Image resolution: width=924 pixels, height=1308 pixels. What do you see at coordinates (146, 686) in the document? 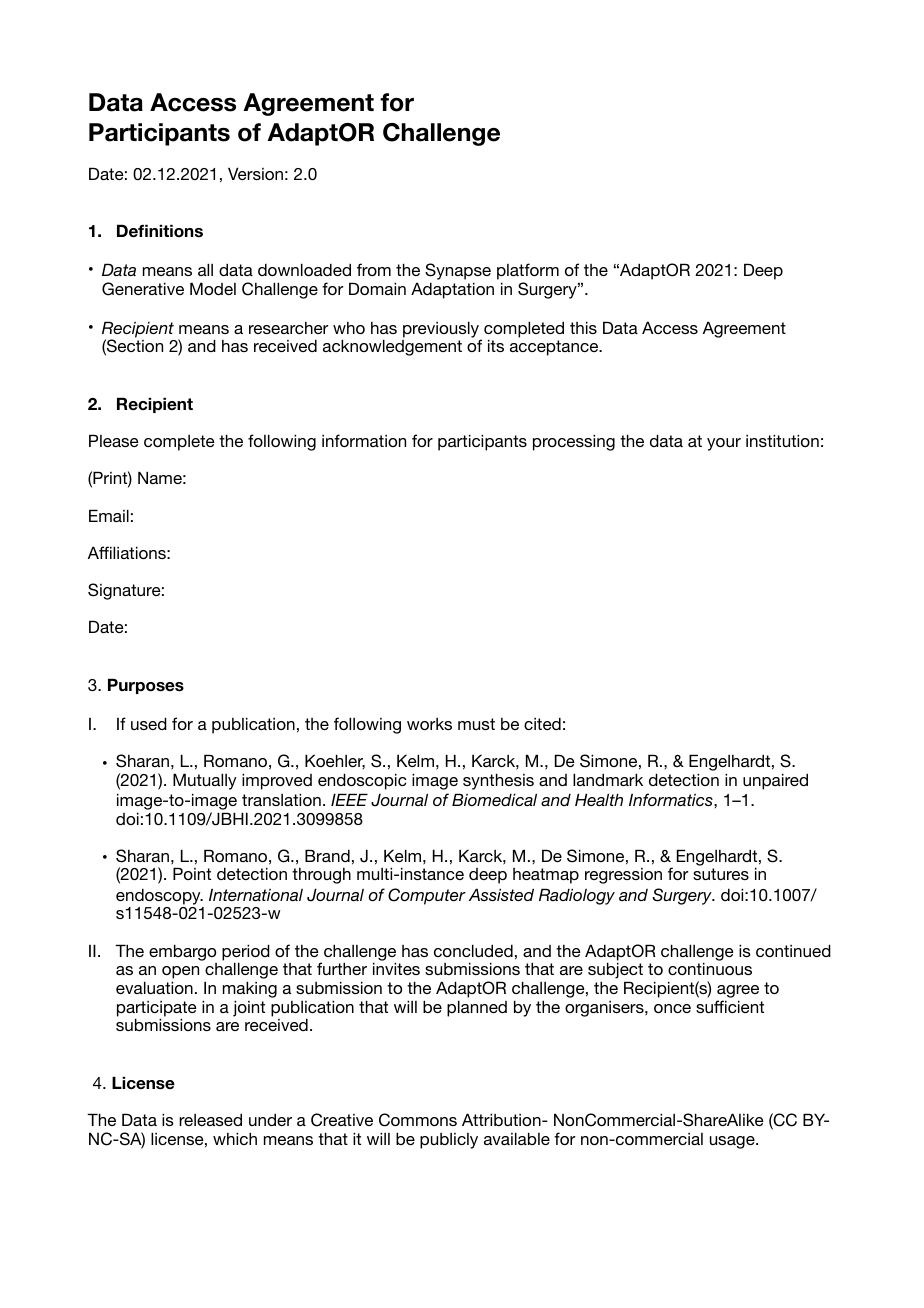
I see `Purposes` at bounding box center [146, 686].
